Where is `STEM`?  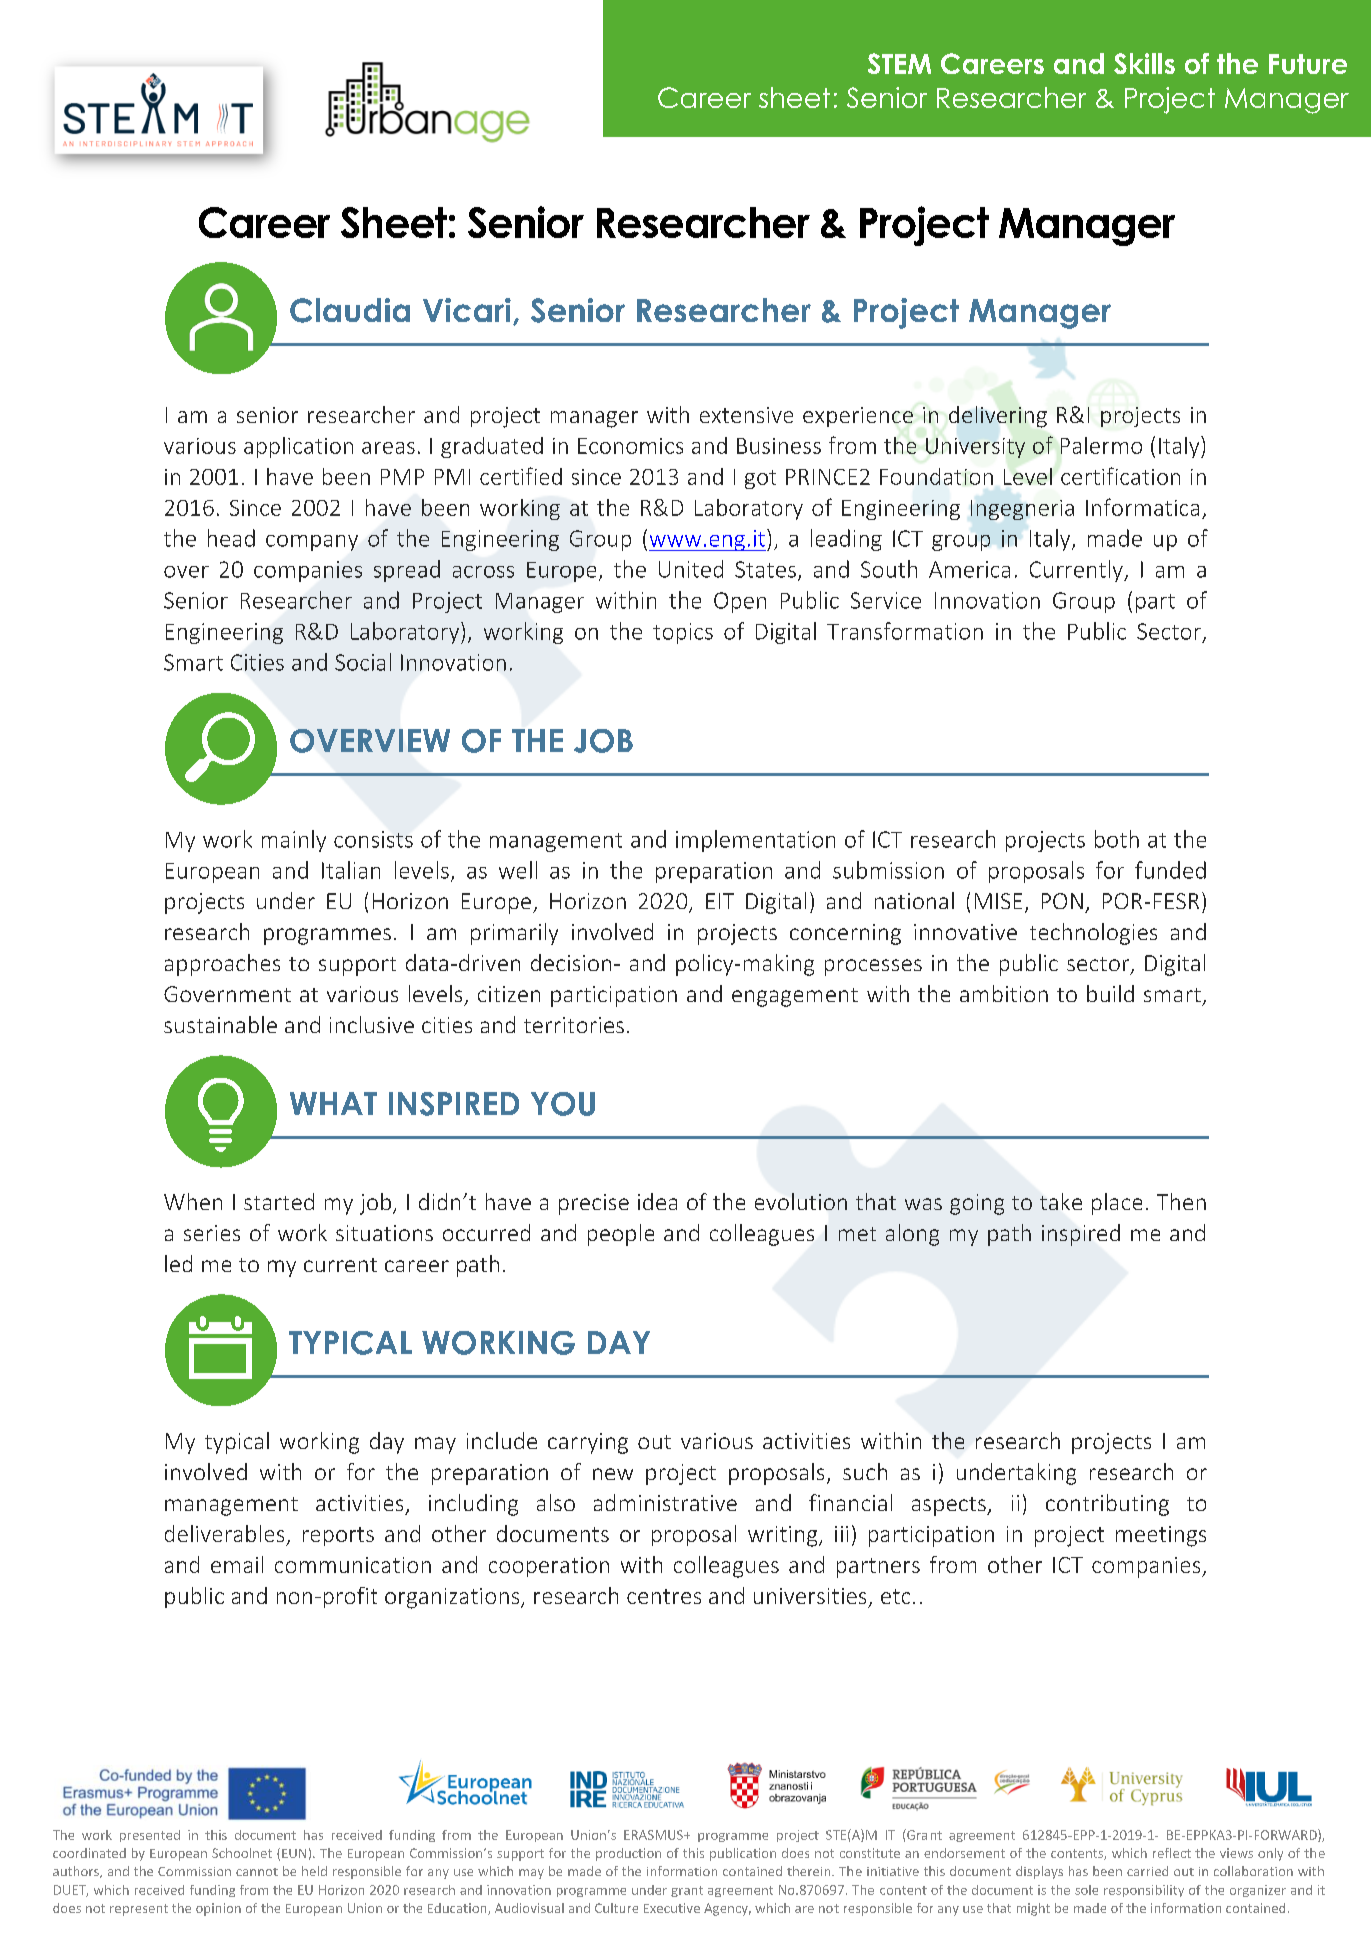
STEM is located at coordinates (899, 63).
